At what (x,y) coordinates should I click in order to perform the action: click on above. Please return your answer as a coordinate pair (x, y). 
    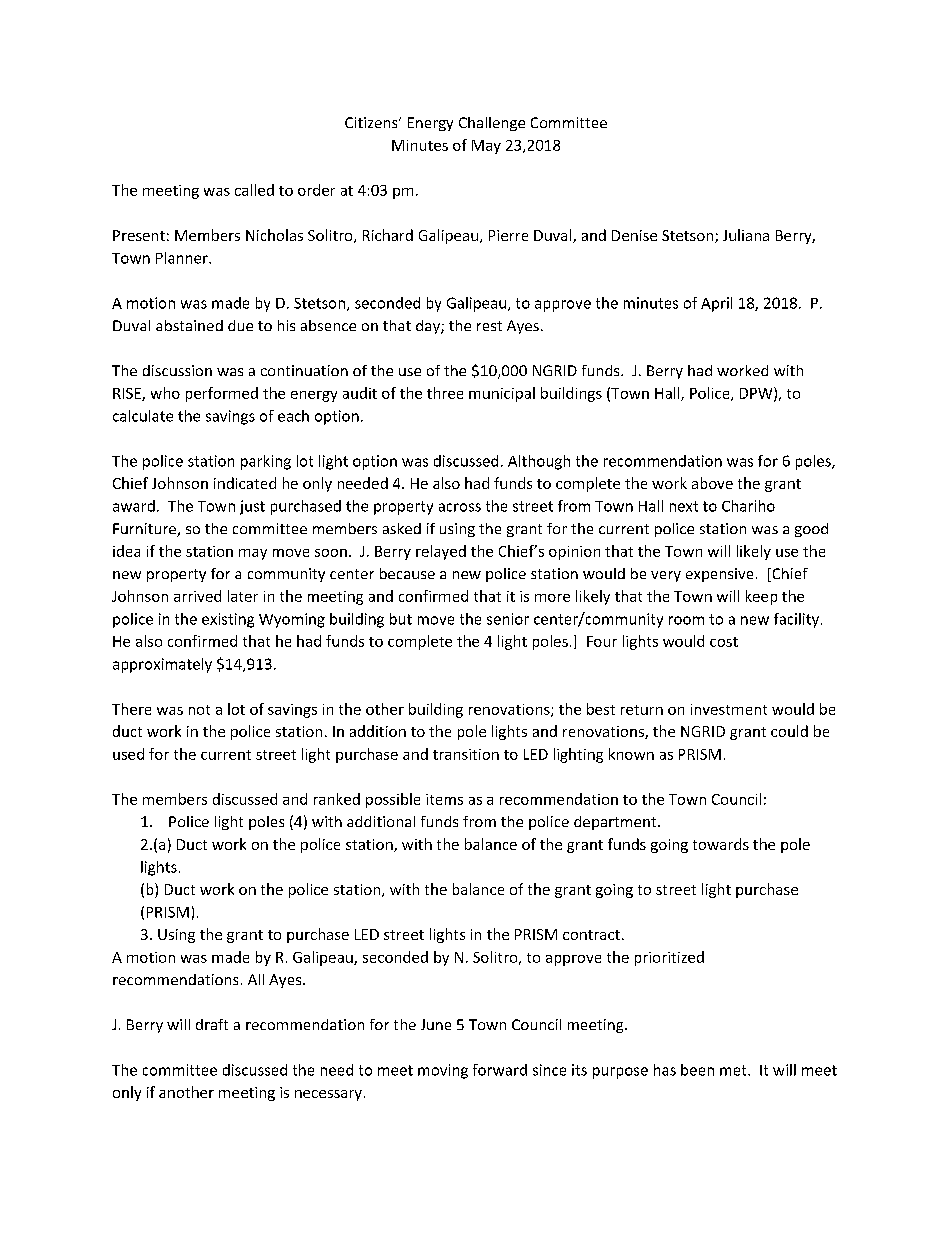
    Looking at the image, I should click on (712, 483).
